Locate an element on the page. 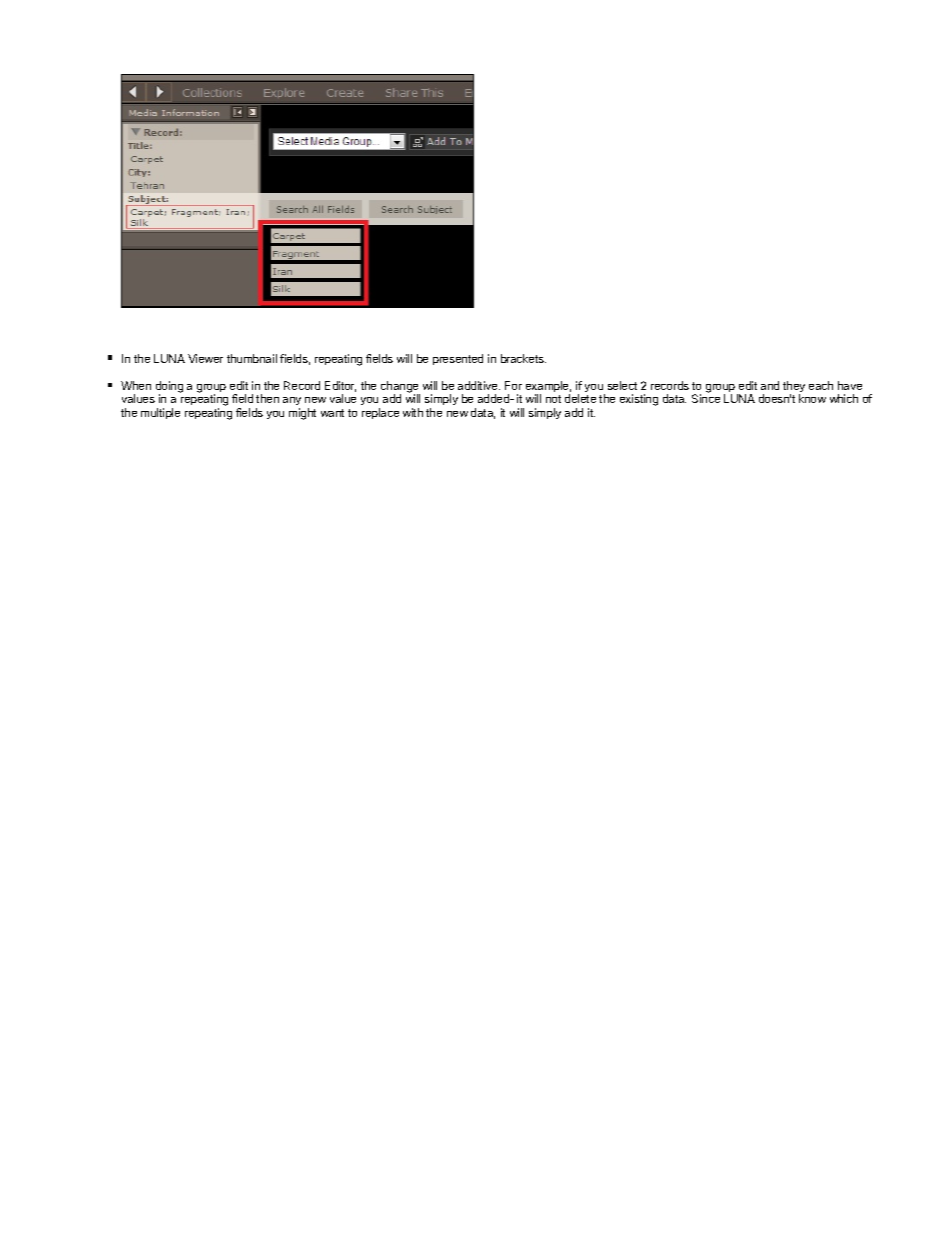  doing is located at coordinates (169, 388).
